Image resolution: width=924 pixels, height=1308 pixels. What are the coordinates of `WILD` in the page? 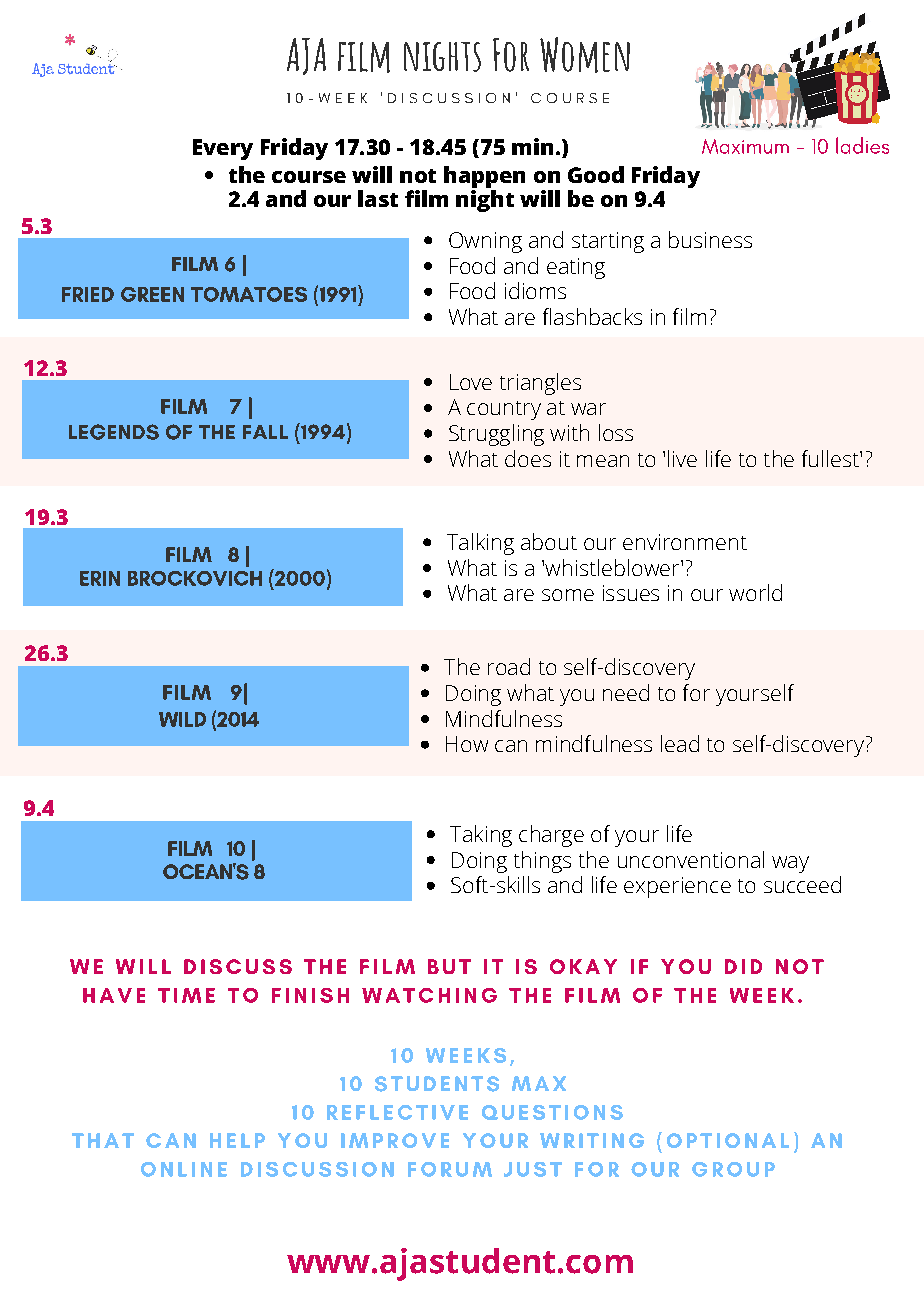 It's located at (182, 719).
